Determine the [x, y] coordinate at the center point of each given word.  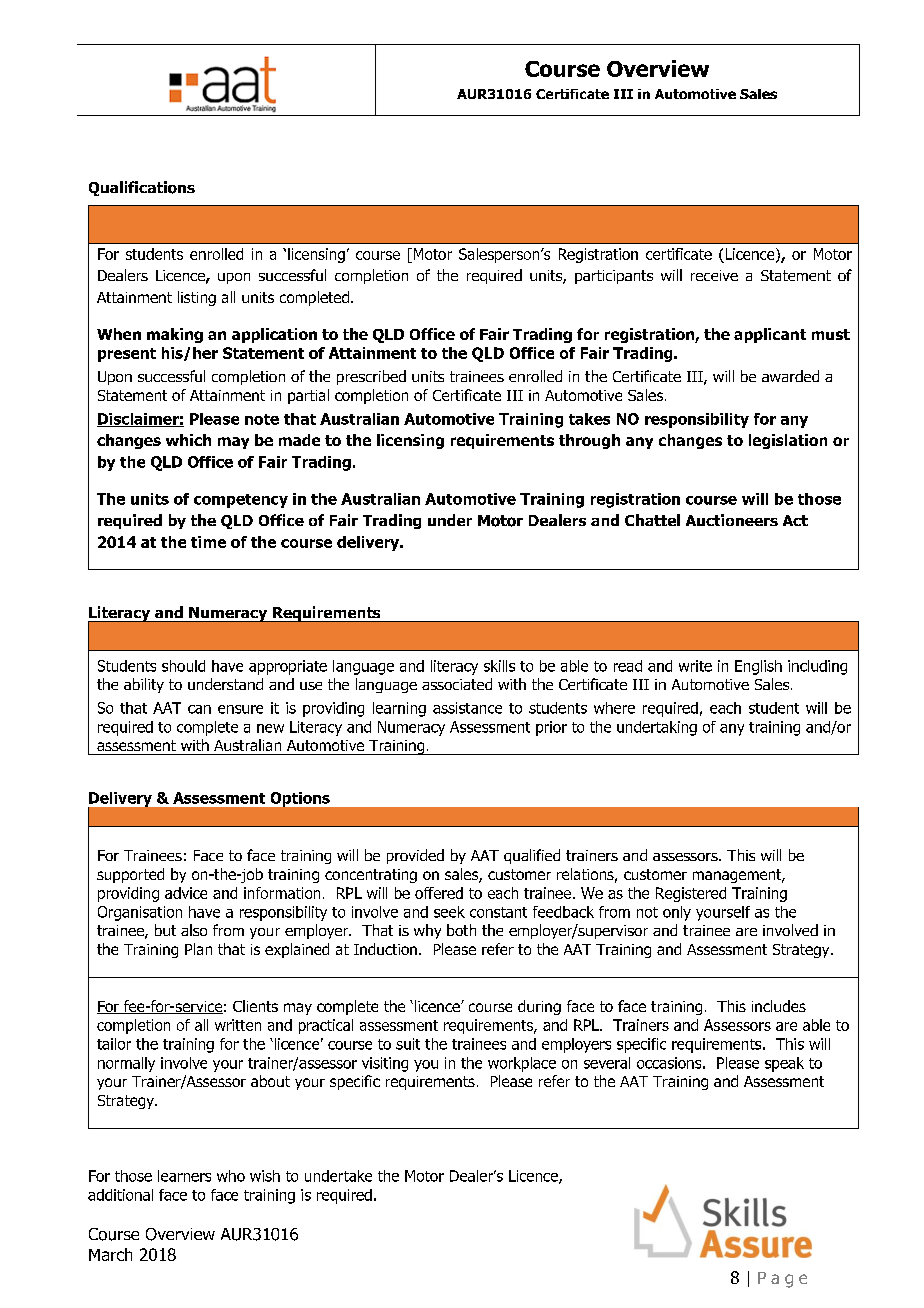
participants [614, 277]
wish [265, 1176]
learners [184, 1176]
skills [499, 666]
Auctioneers [732, 520]
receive [714, 275]
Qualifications [142, 188]
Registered [691, 894]
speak [784, 1064]
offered [439, 893]
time [208, 542]
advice [186, 893]
